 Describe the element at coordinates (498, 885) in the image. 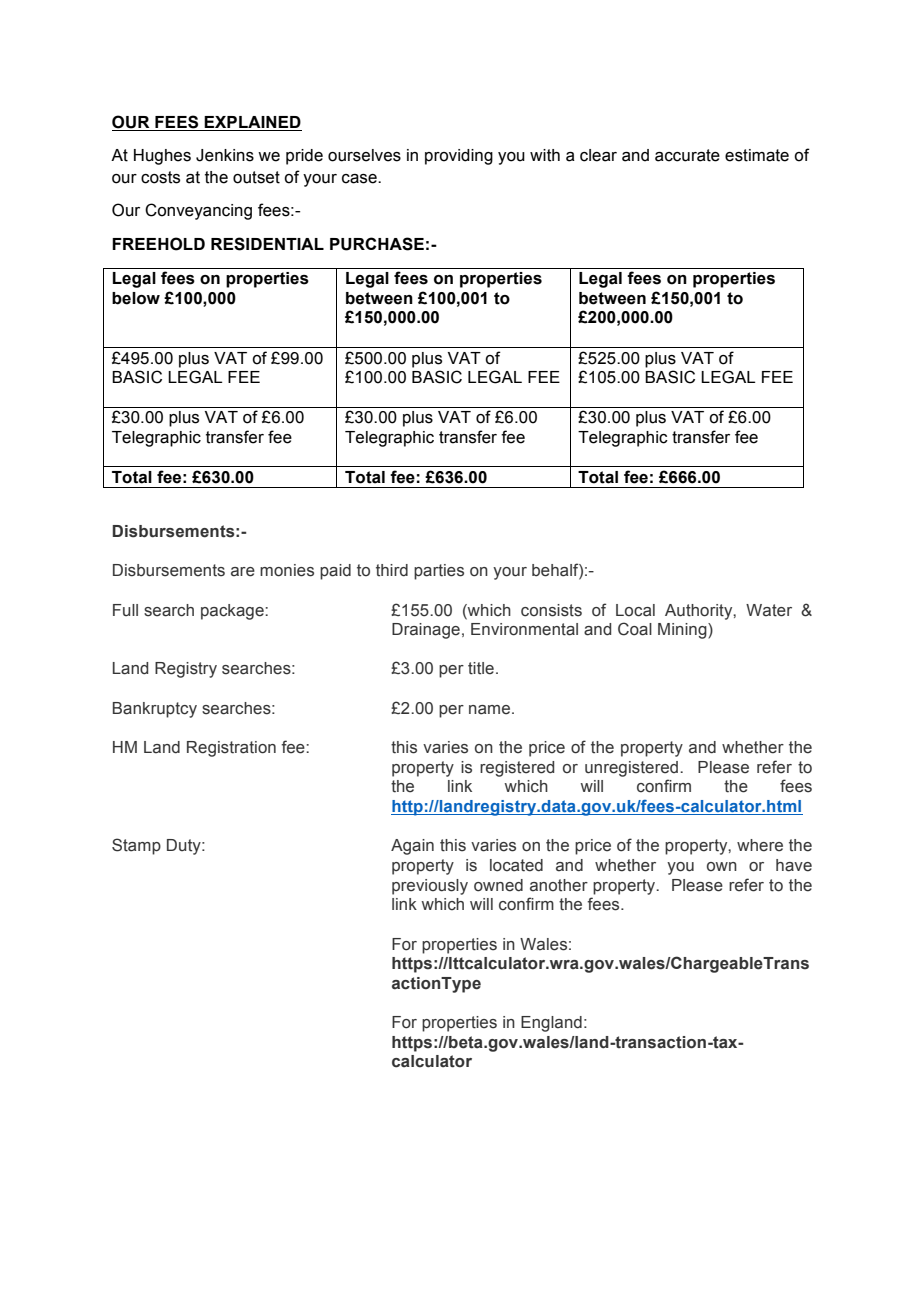

I see `owned` at that location.
